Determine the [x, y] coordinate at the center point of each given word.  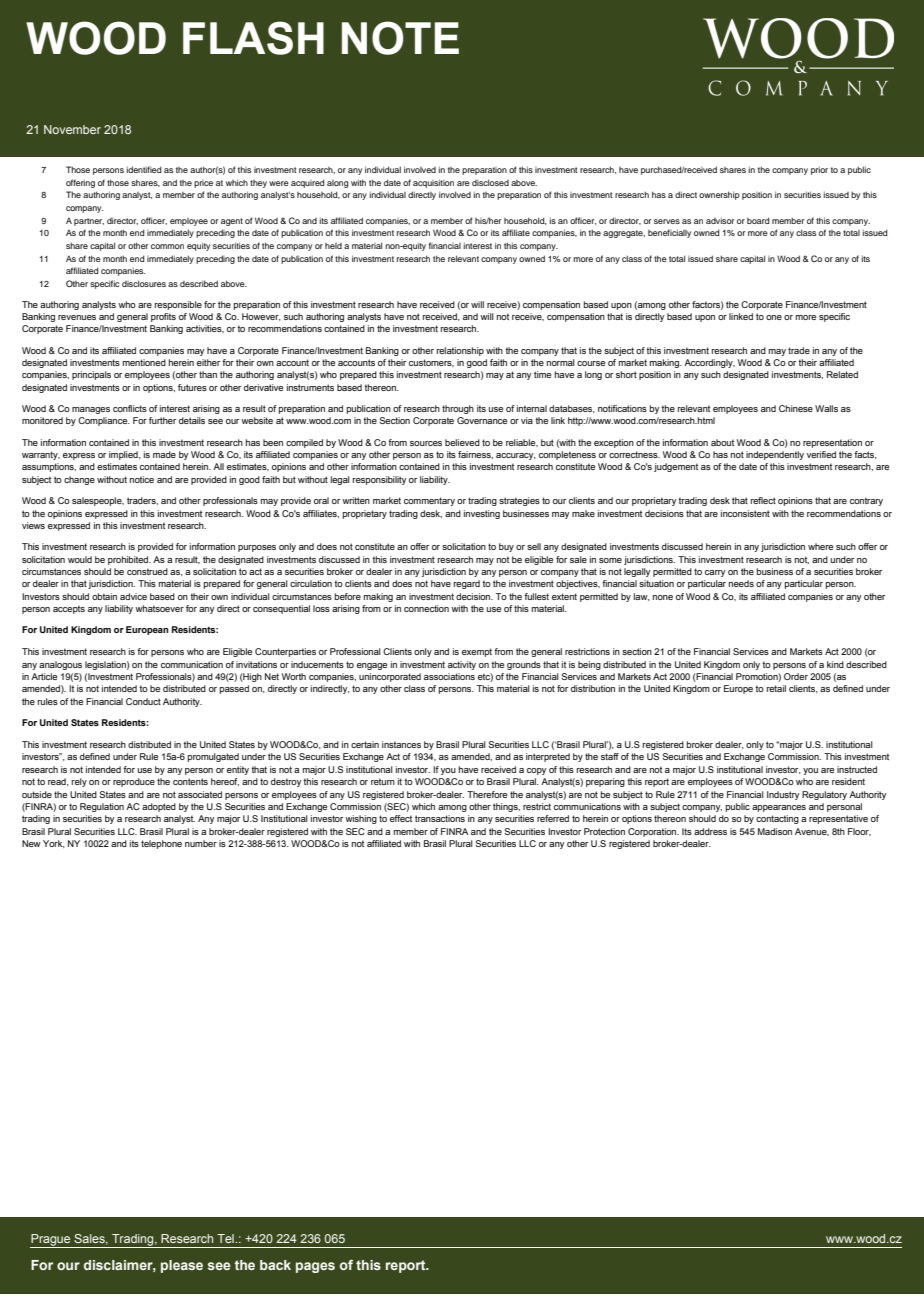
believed [462, 442]
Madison [775, 831]
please [182, 1266]
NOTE [400, 38]
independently [775, 455]
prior [819, 170]
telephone [161, 844]
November [72, 129]
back [275, 1265]
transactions [440, 818]
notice [142, 479]
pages [315, 1267]
